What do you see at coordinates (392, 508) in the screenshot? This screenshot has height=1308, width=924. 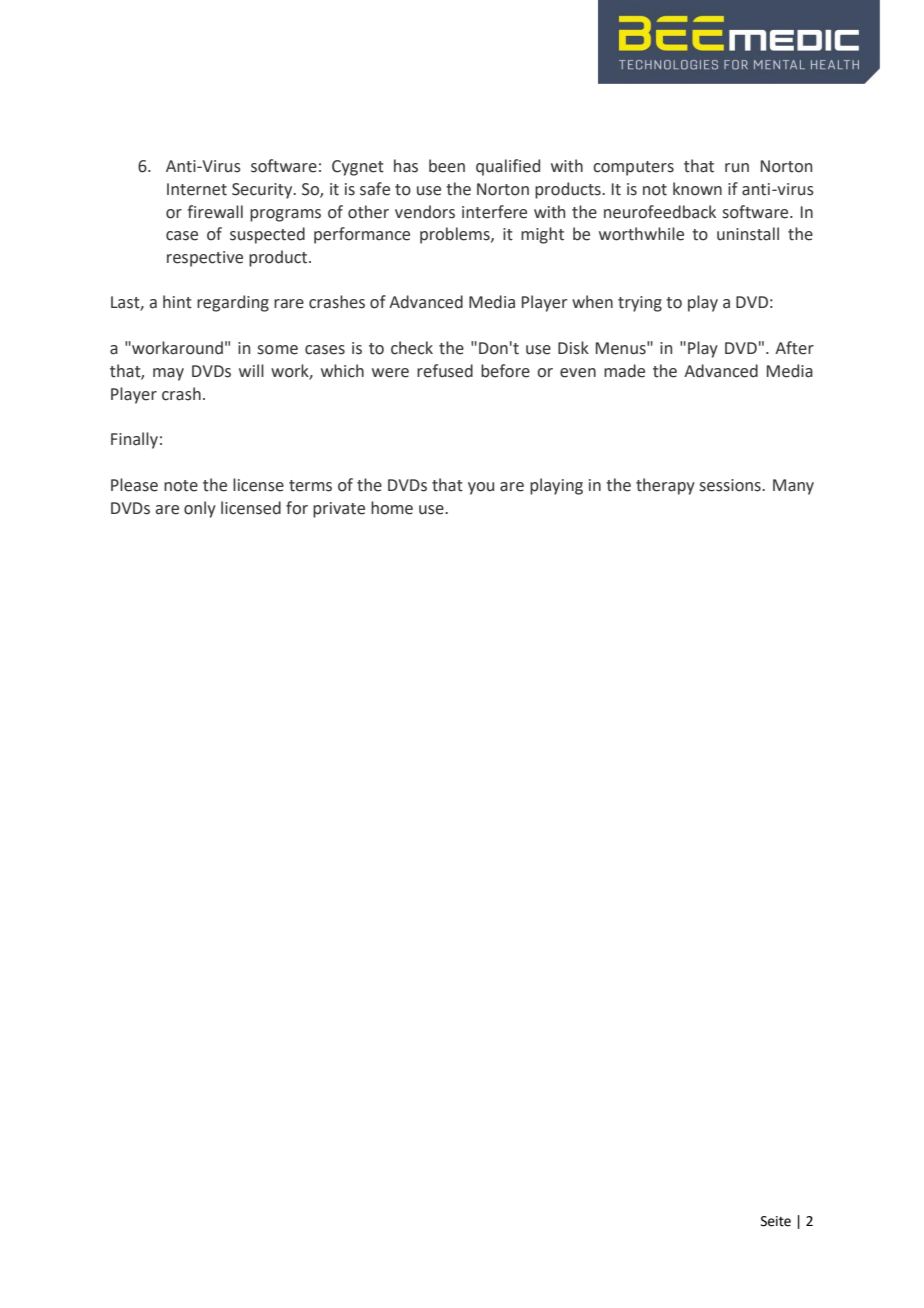 I see `home` at bounding box center [392, 508].
